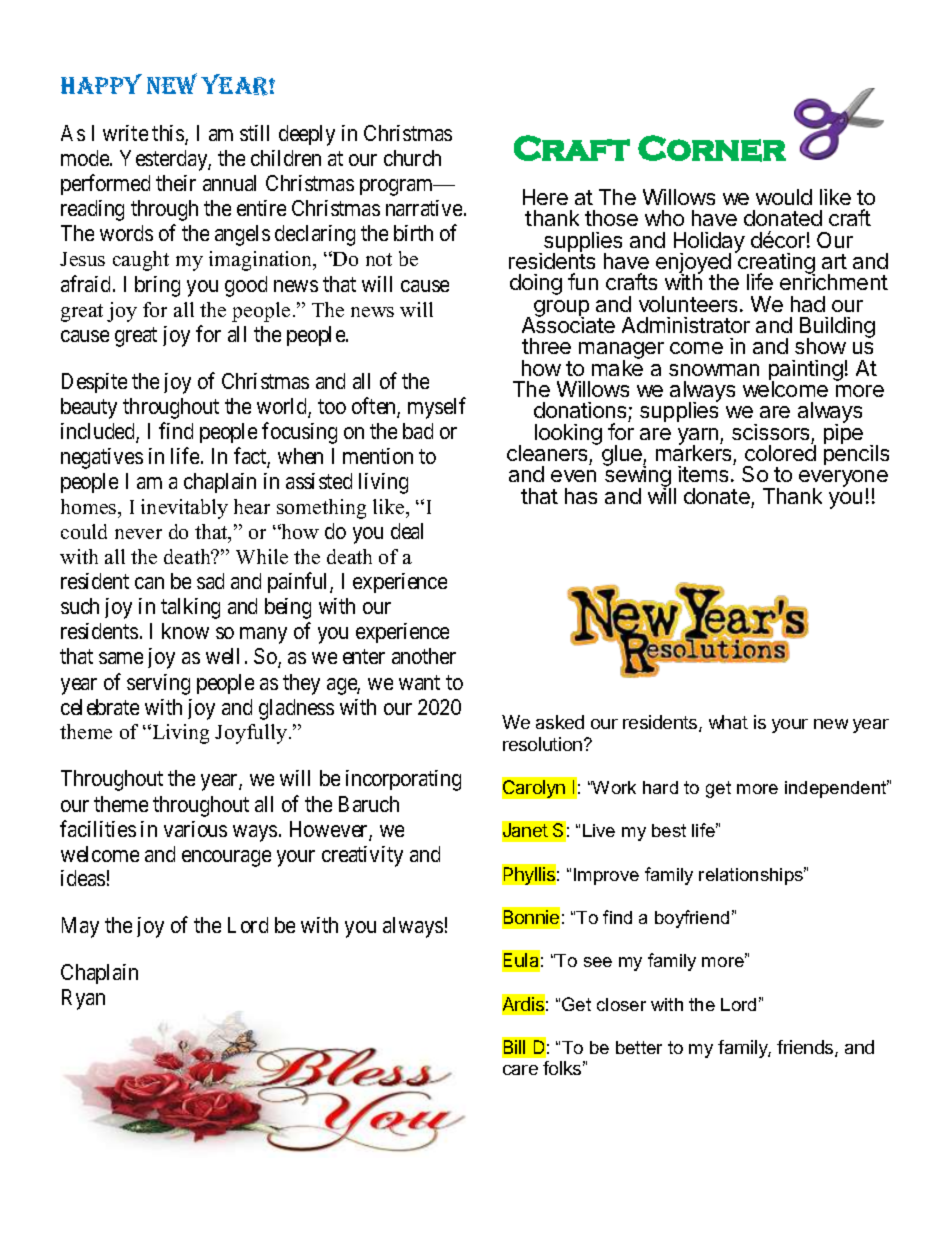 The image size is (952, 1233). I want to click on friends, so click(806, 1048).
